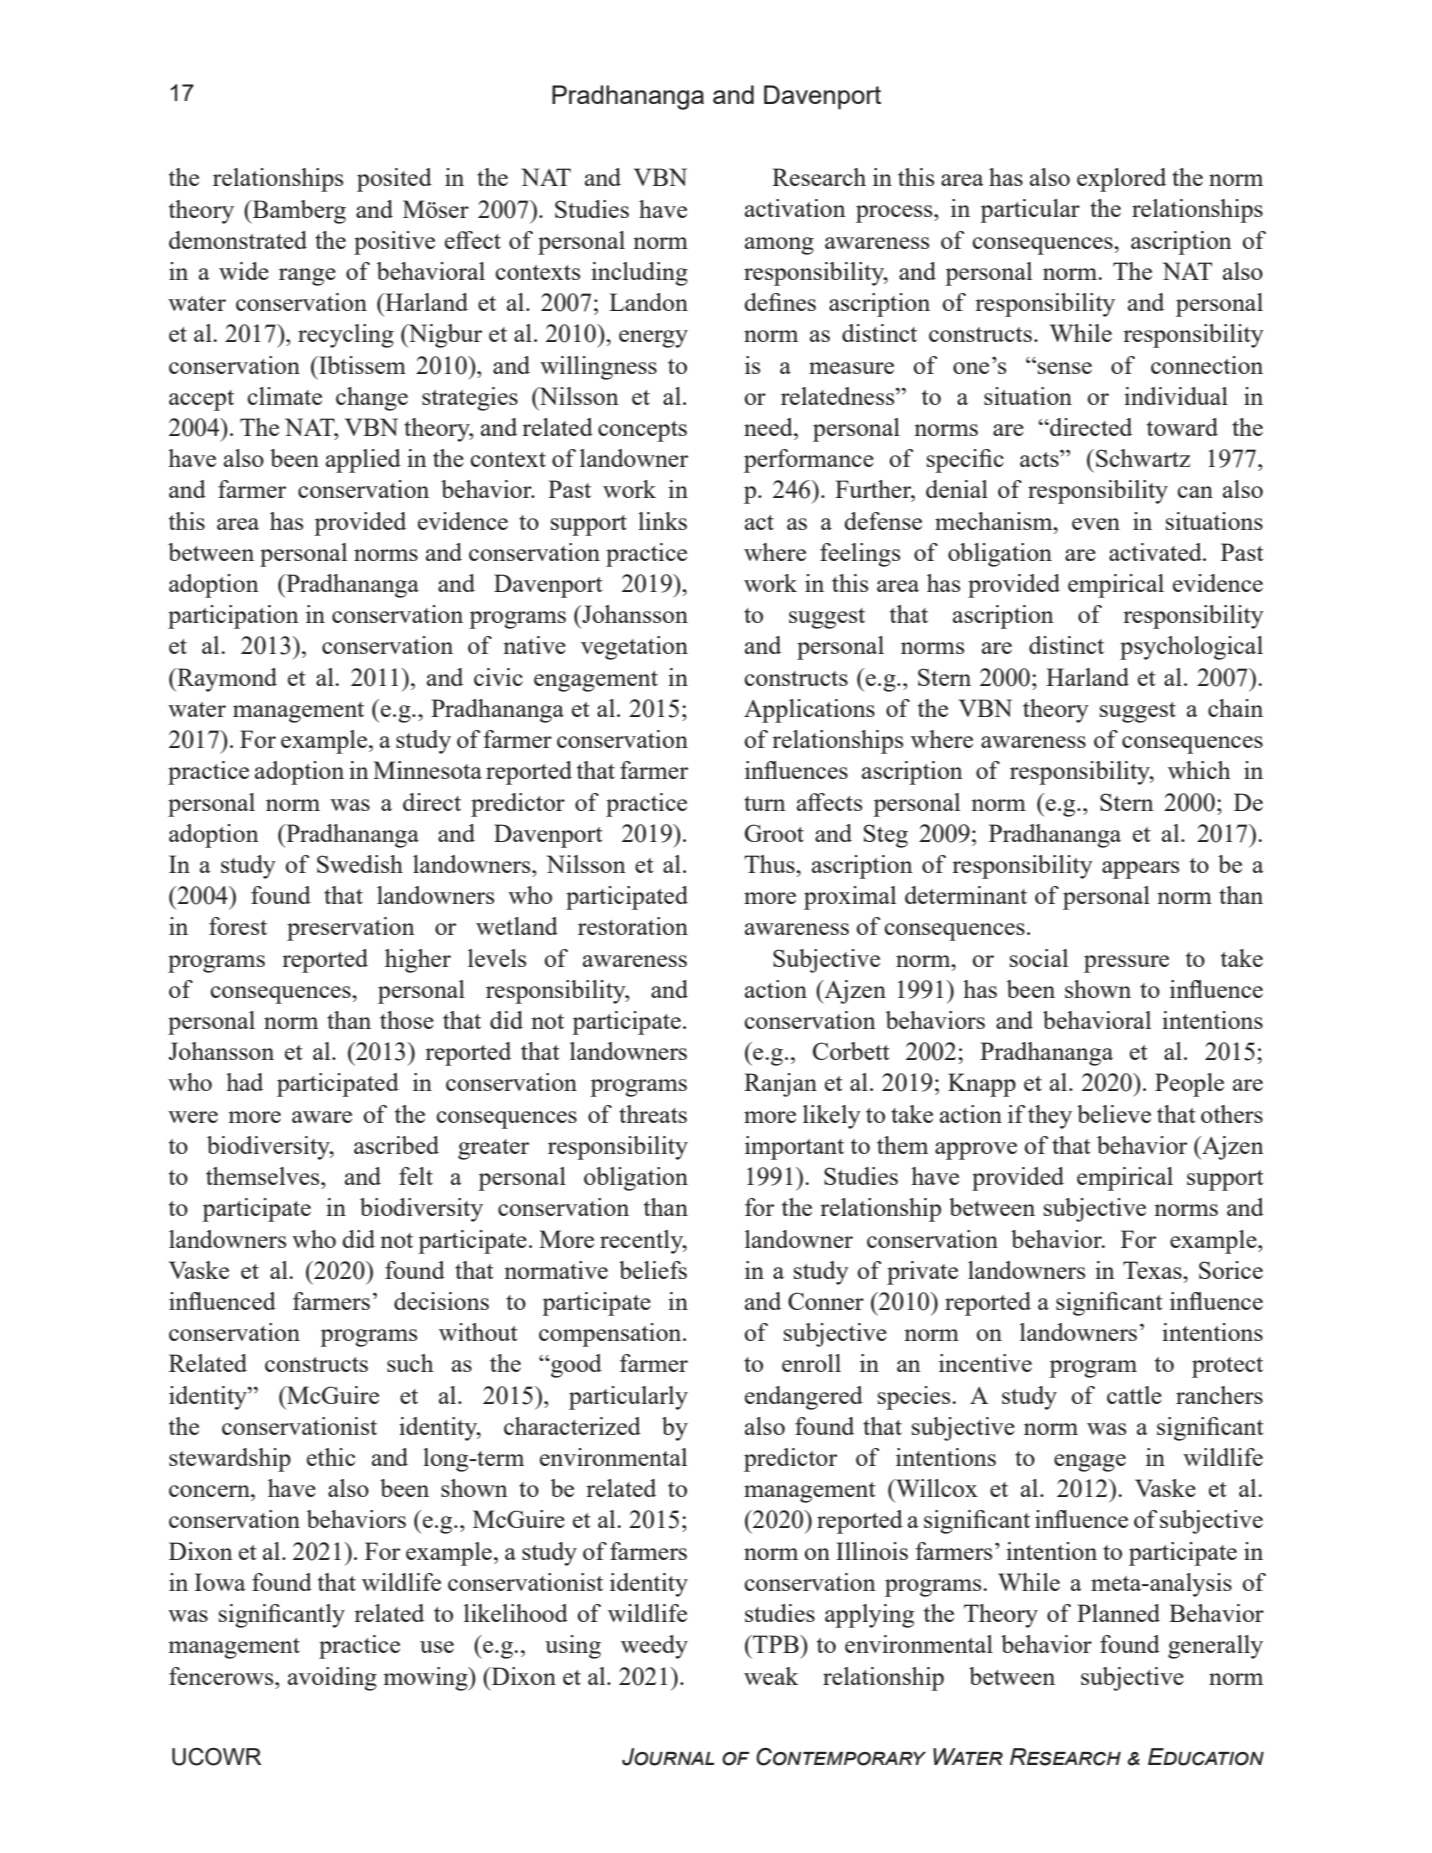 The width and height of the screenshot is (1432, 1853). Describe the element at coordinates (1156, 552) in the screenshot. I see `activated` at that location.
